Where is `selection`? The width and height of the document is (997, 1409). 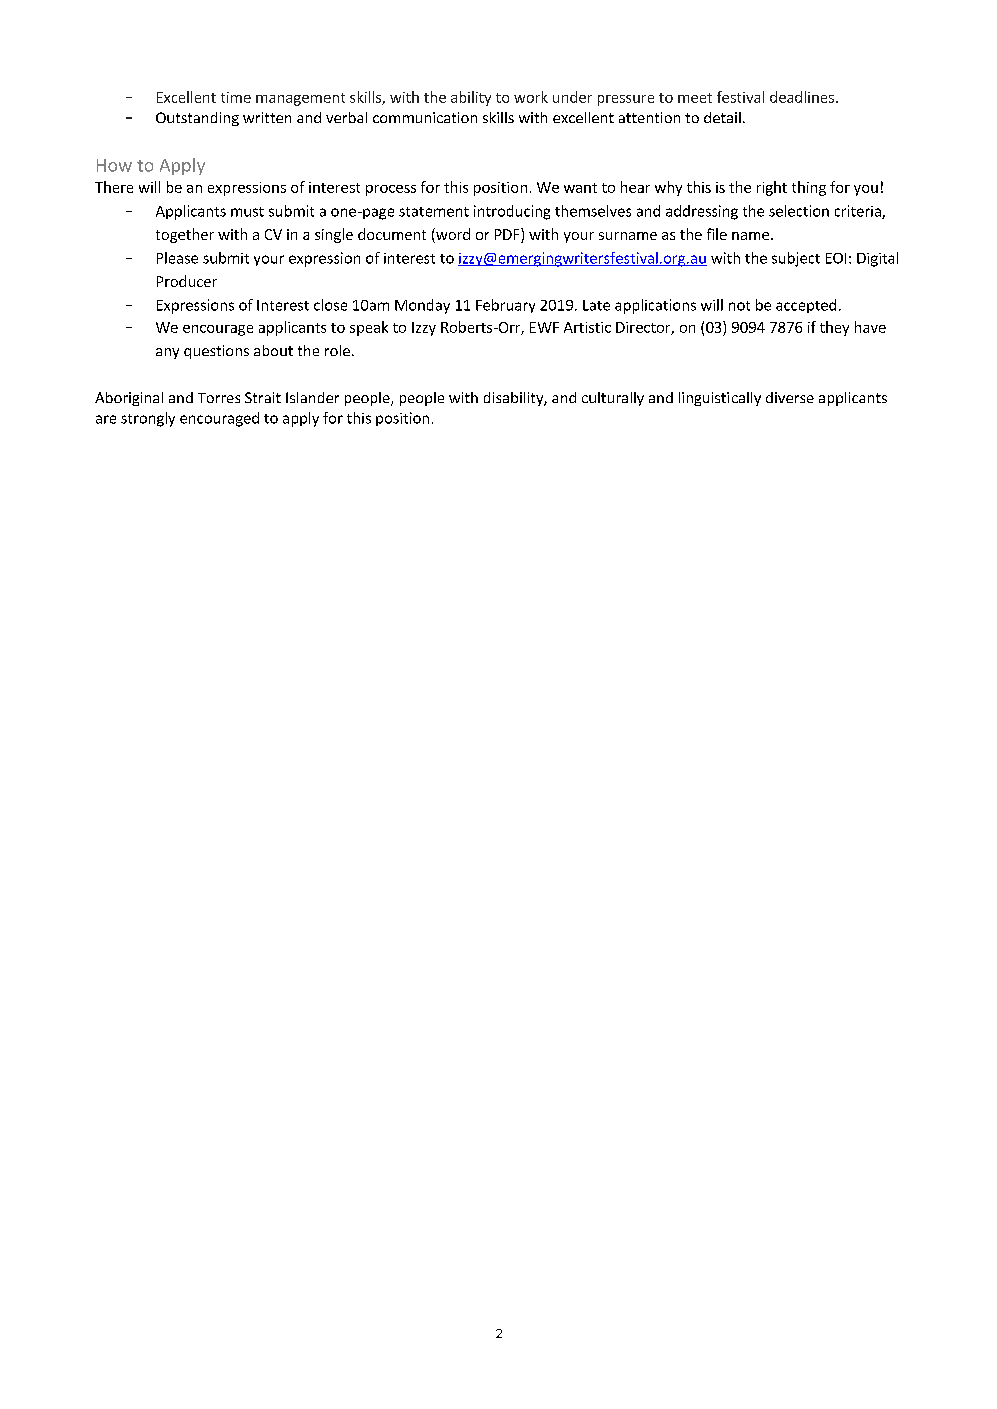
selection is located at coordinates (799, 211).
